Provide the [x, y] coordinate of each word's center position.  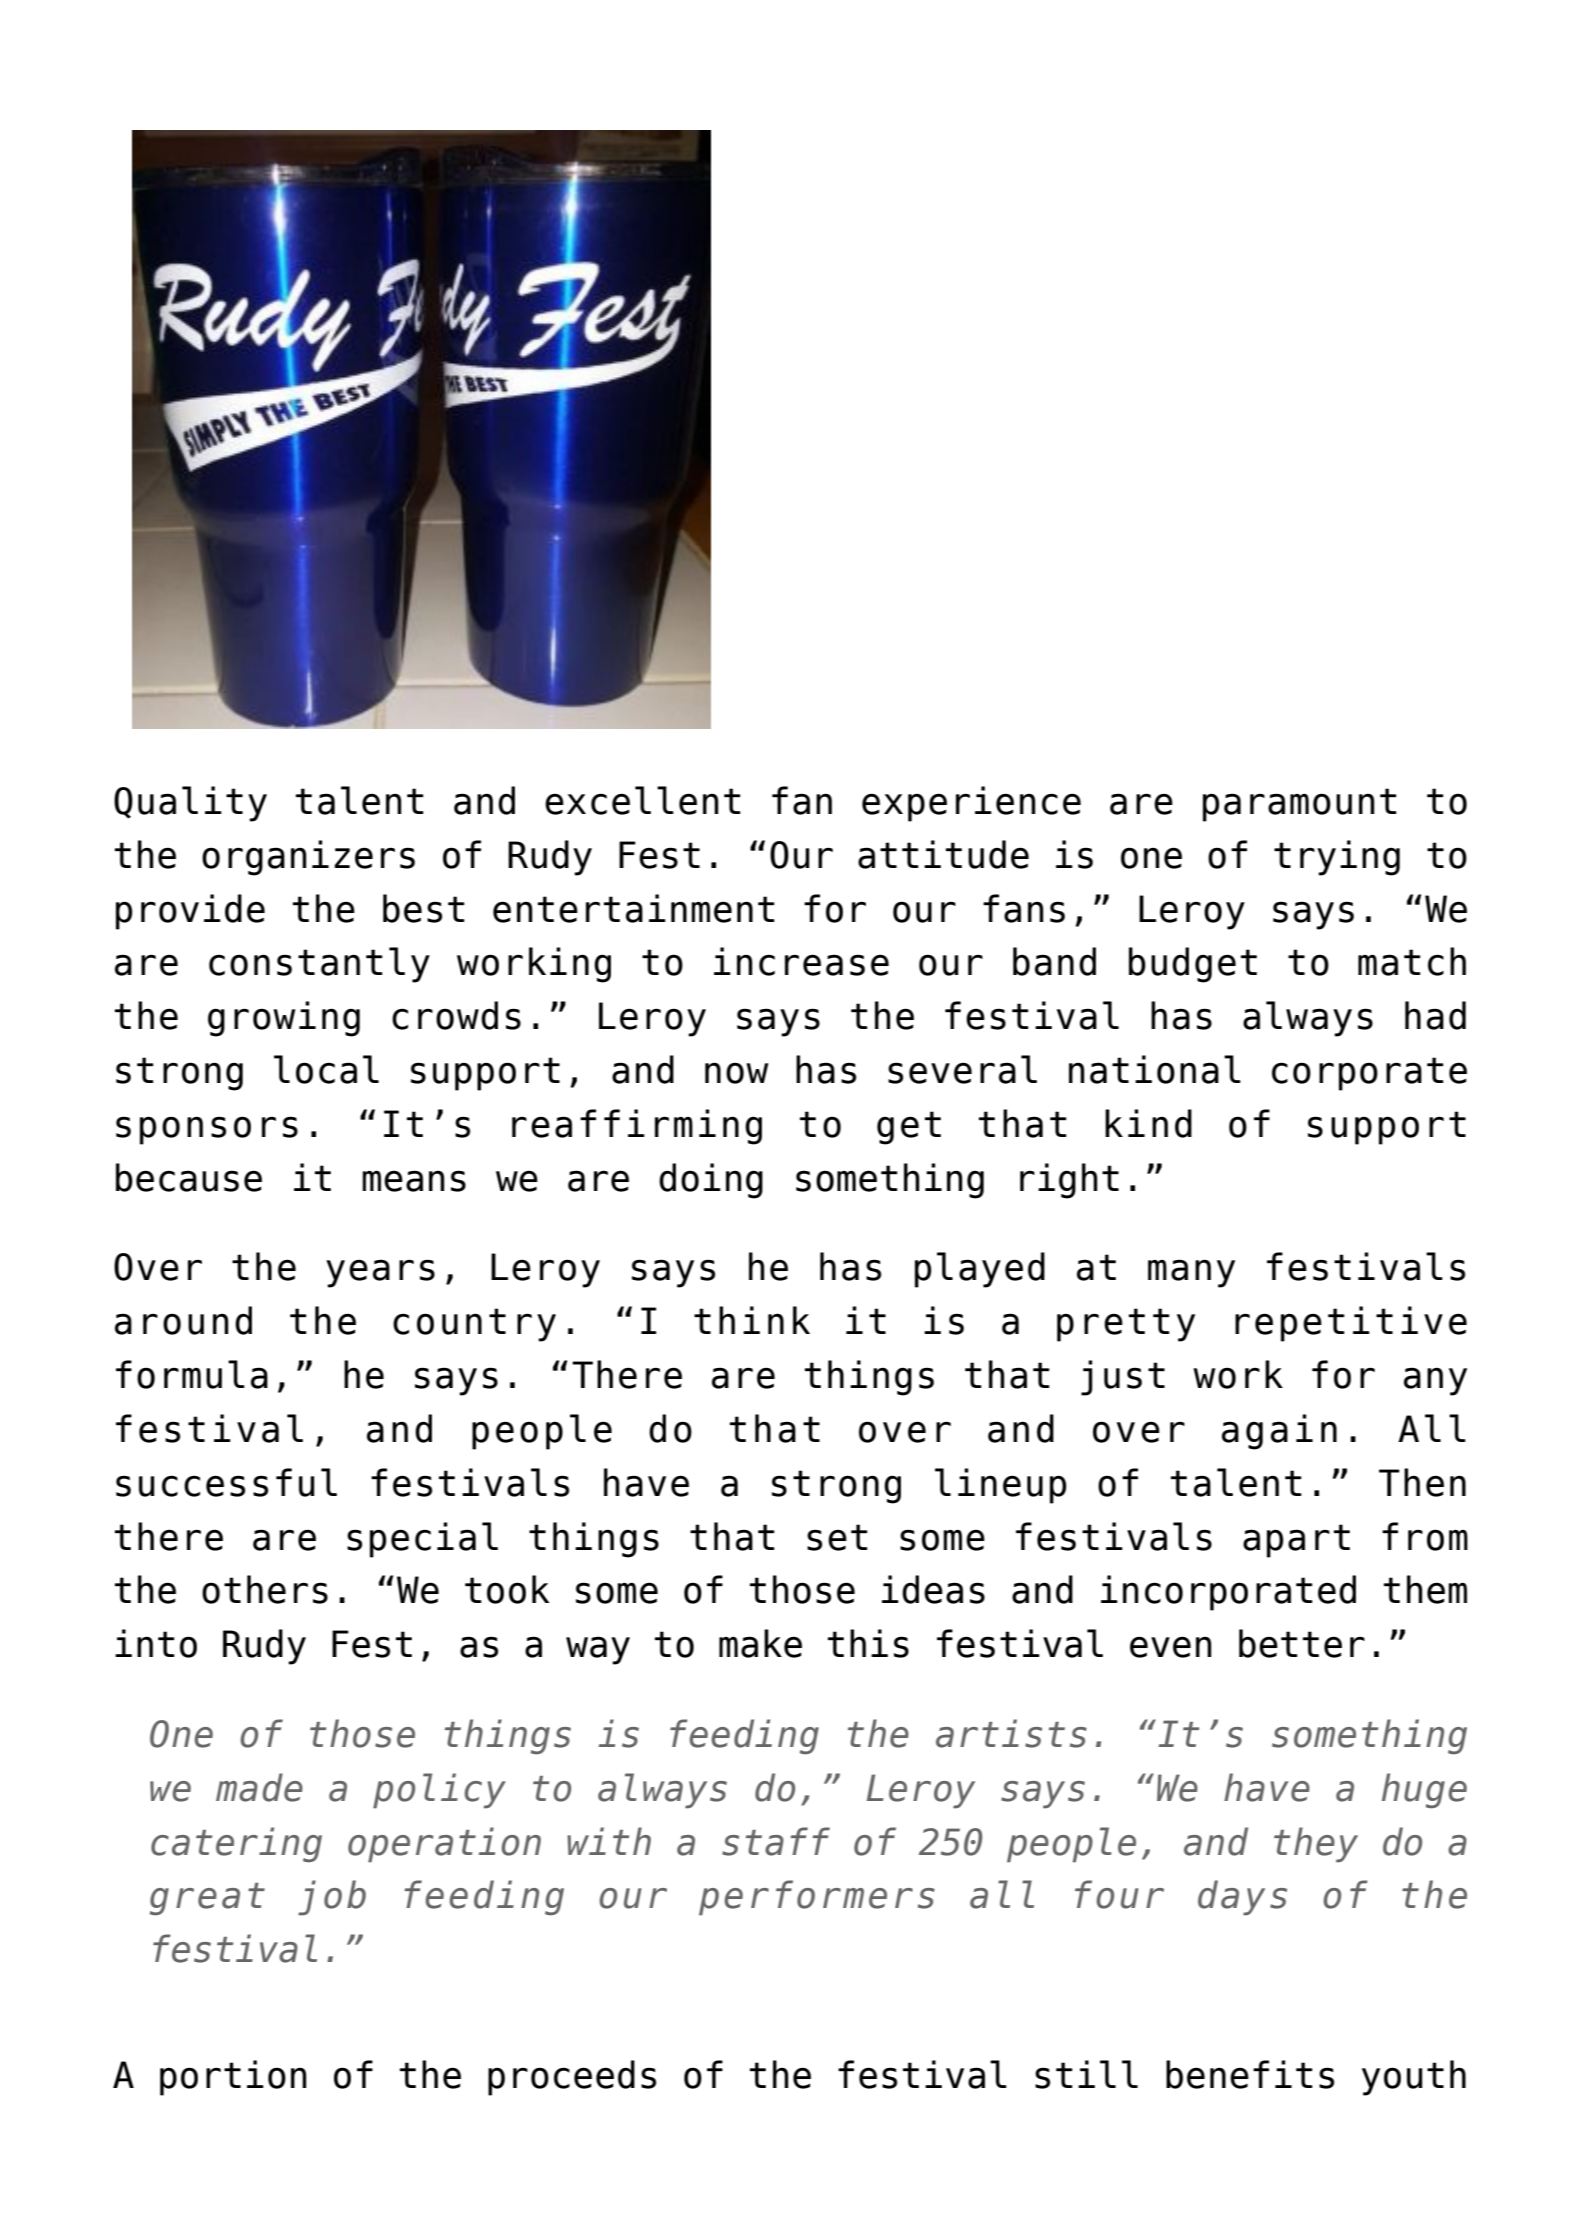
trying [1337, 858]
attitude [943, 854]
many [1191, 1273]
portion [233, 2078]
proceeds [572, 2078]
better [1302, 1643]
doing [711, 1181]
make [760, 1643]
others [265, 1589]
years [380, 1273]
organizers [308, 858]
